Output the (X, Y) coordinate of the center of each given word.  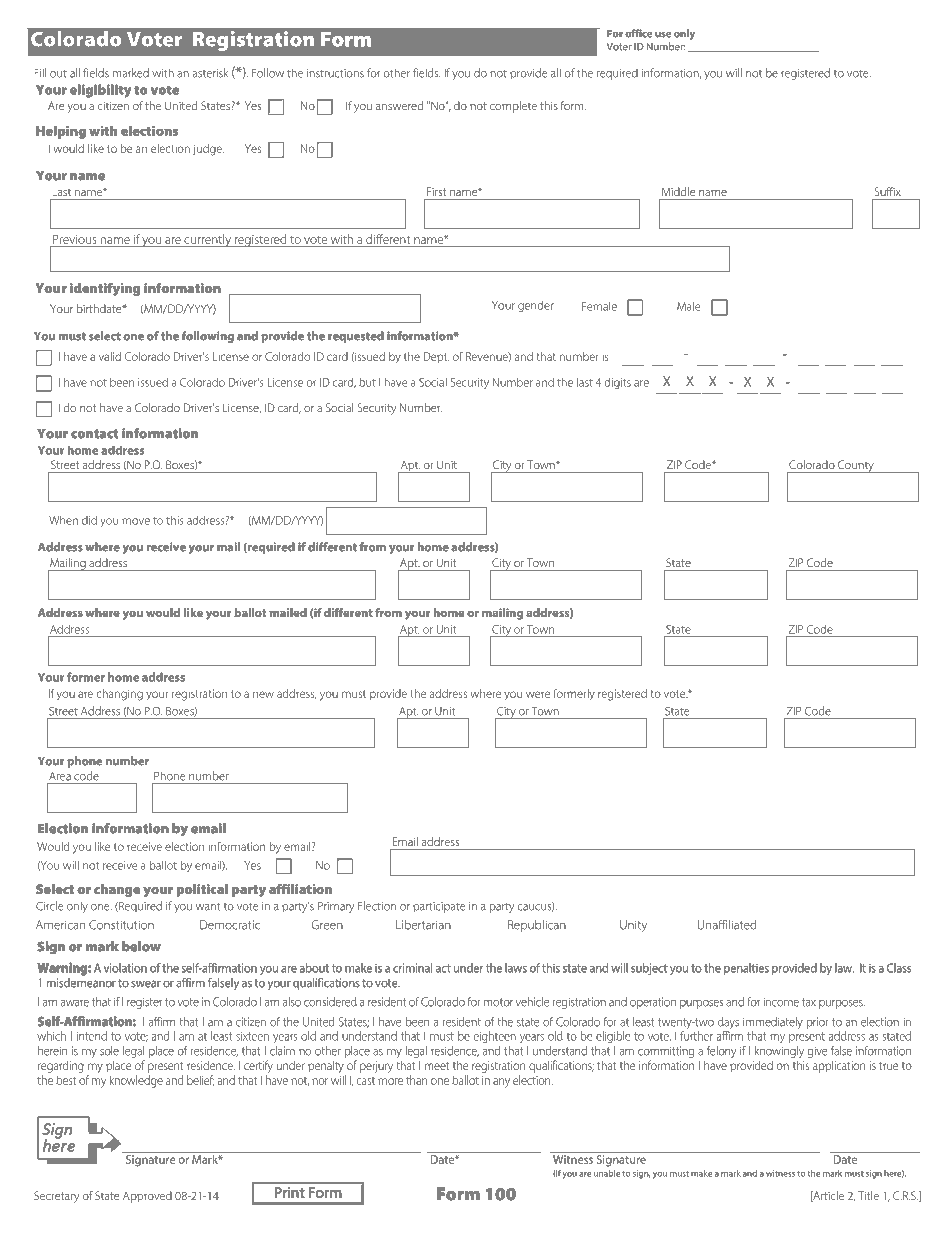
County (856, 466)
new (263, 694)
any (501, 1083)
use (663, 35)
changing (120, 695)
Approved (147, 1197)
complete (513, 107)
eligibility (100, 91)
